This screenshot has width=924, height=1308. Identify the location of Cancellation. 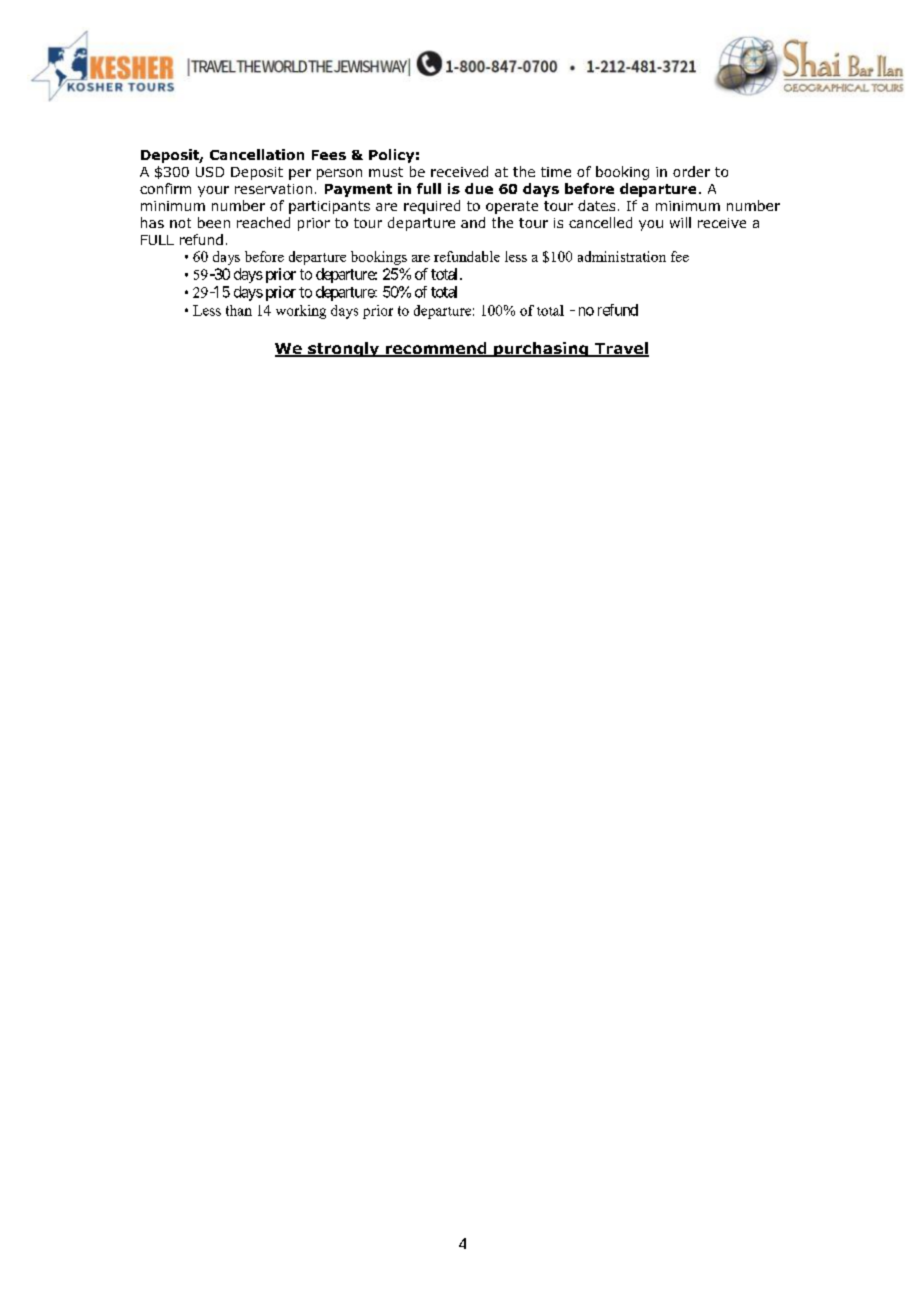
(257, 154).
